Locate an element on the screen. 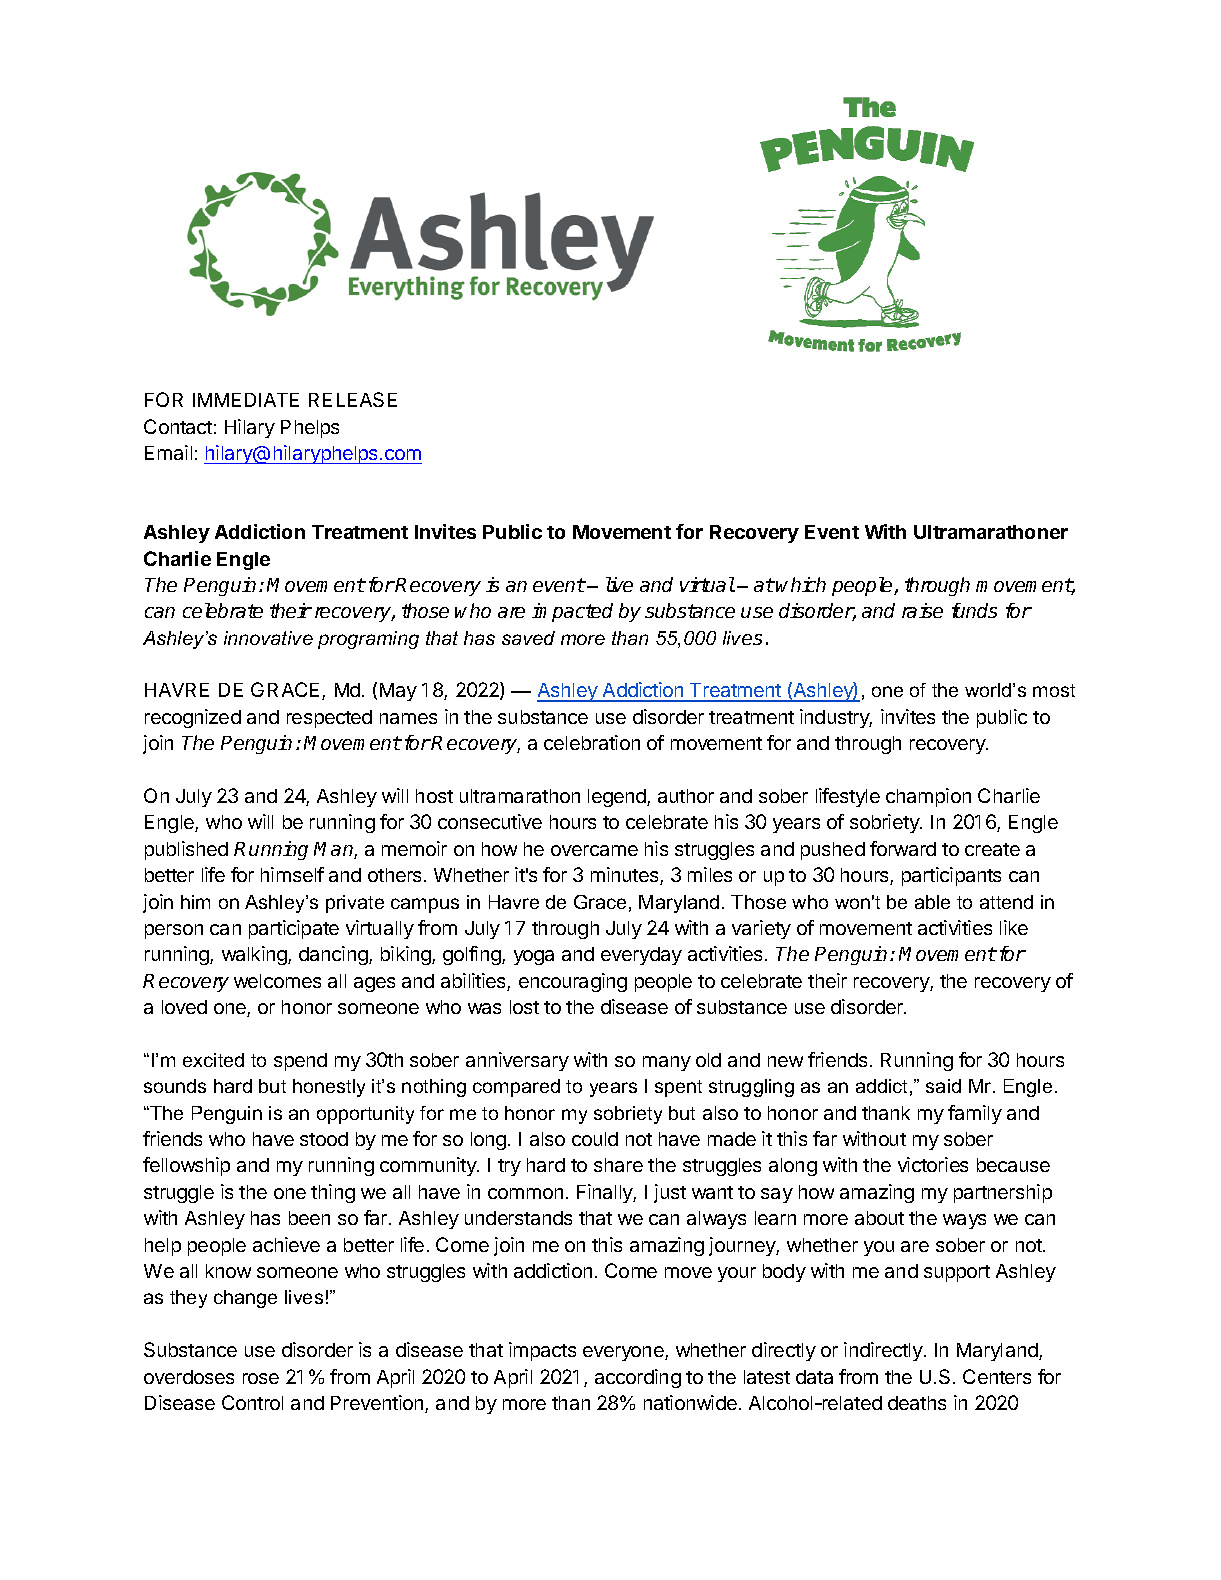 The width and height of the screenshot is (1221, 1580). spend is located at coordinates (300, 1062).
